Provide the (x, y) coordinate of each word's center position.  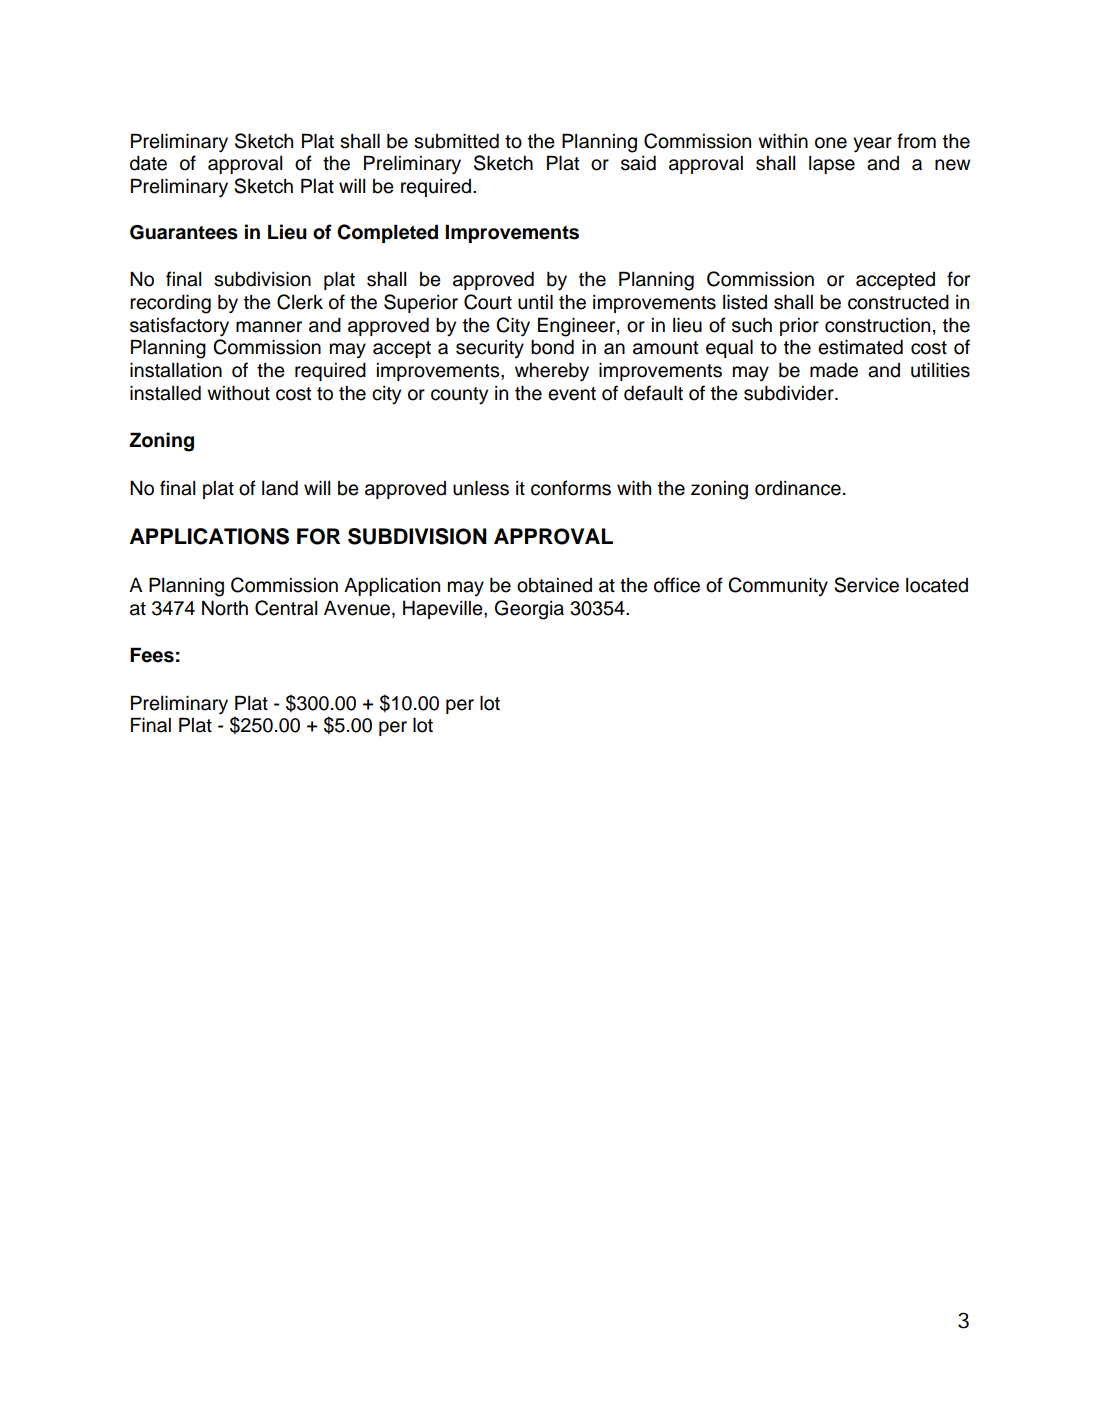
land (280, 488)
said (638, 163)
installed (165, 393)
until (535, 302)
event (572, 394)
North (225, 608)
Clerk (300, 302)
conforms (571, 488)
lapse (832, 165)
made (834, 370)
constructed (898, 302)
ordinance (798, 488)
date (148, 163)
